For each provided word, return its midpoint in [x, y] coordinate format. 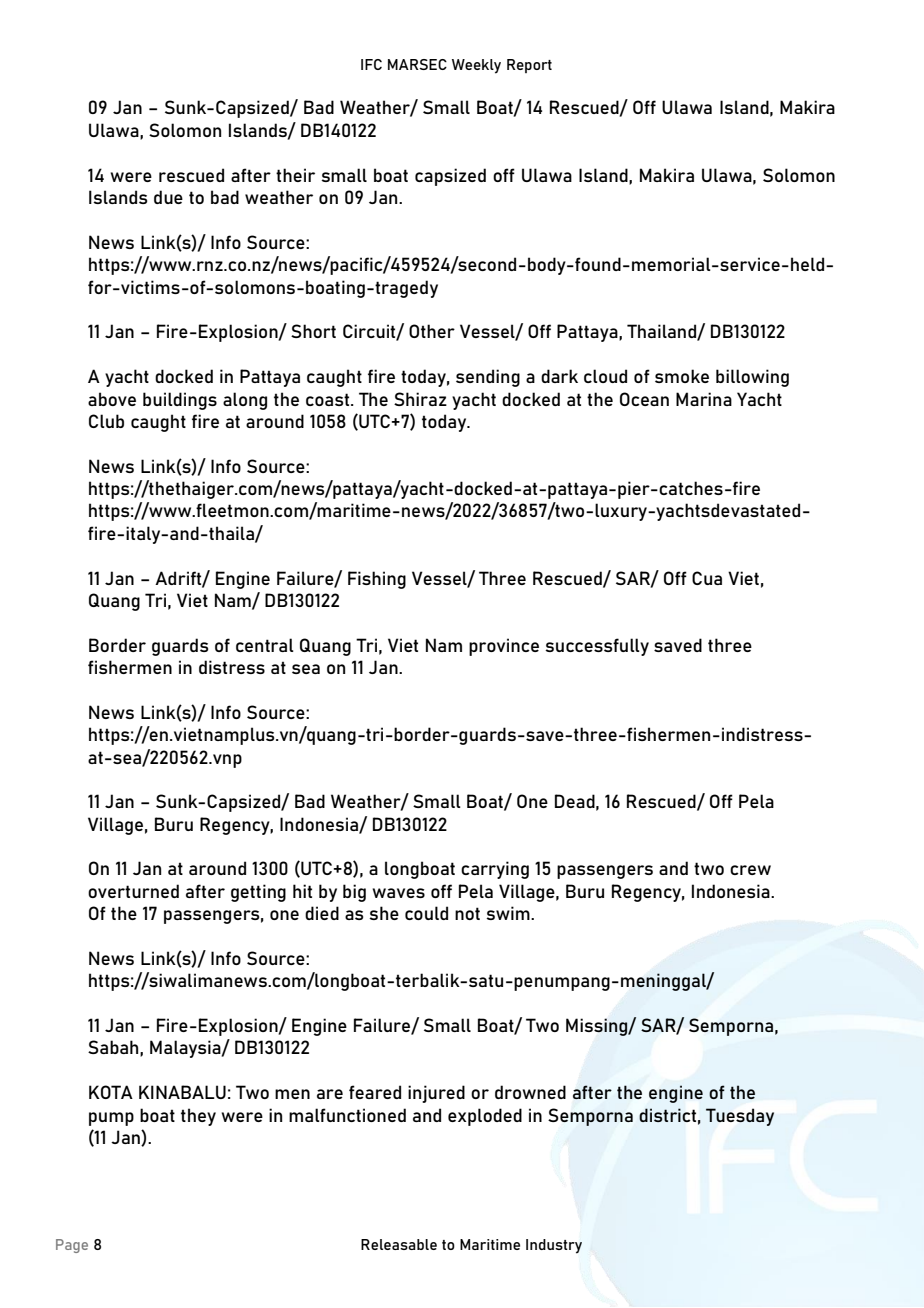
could [426, 913]
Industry [554, 1246]
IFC [371, 64]
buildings [180, 401]
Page [72, 1246]
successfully [597, 647]
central [265, 645]
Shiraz [420, 399]
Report [529, 66]
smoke [682, 376]
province [504, 647]
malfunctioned [347, 1115]
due [168, 197]
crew [750, 870]
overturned [133, 891]
